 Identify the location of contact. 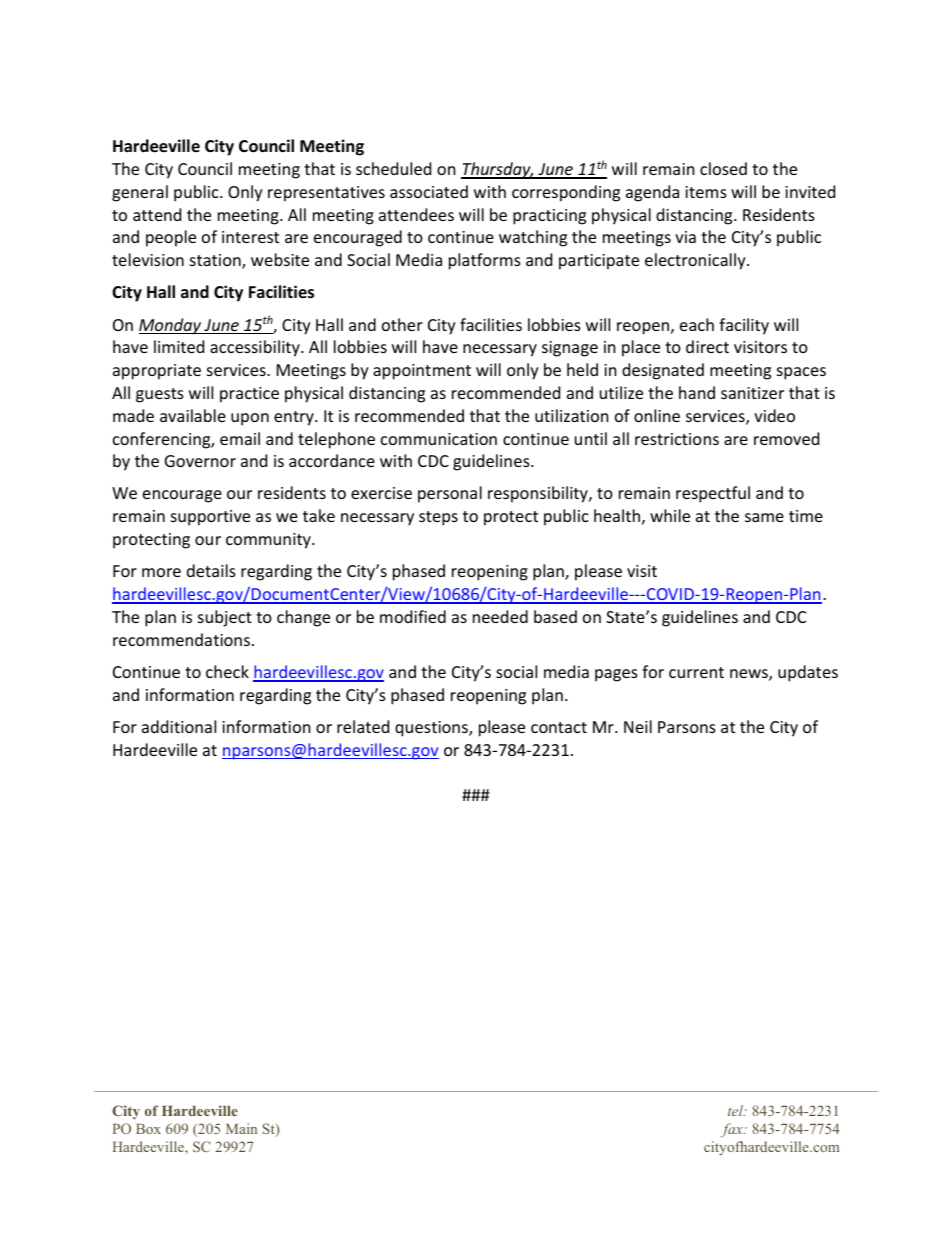
(559, 727).
